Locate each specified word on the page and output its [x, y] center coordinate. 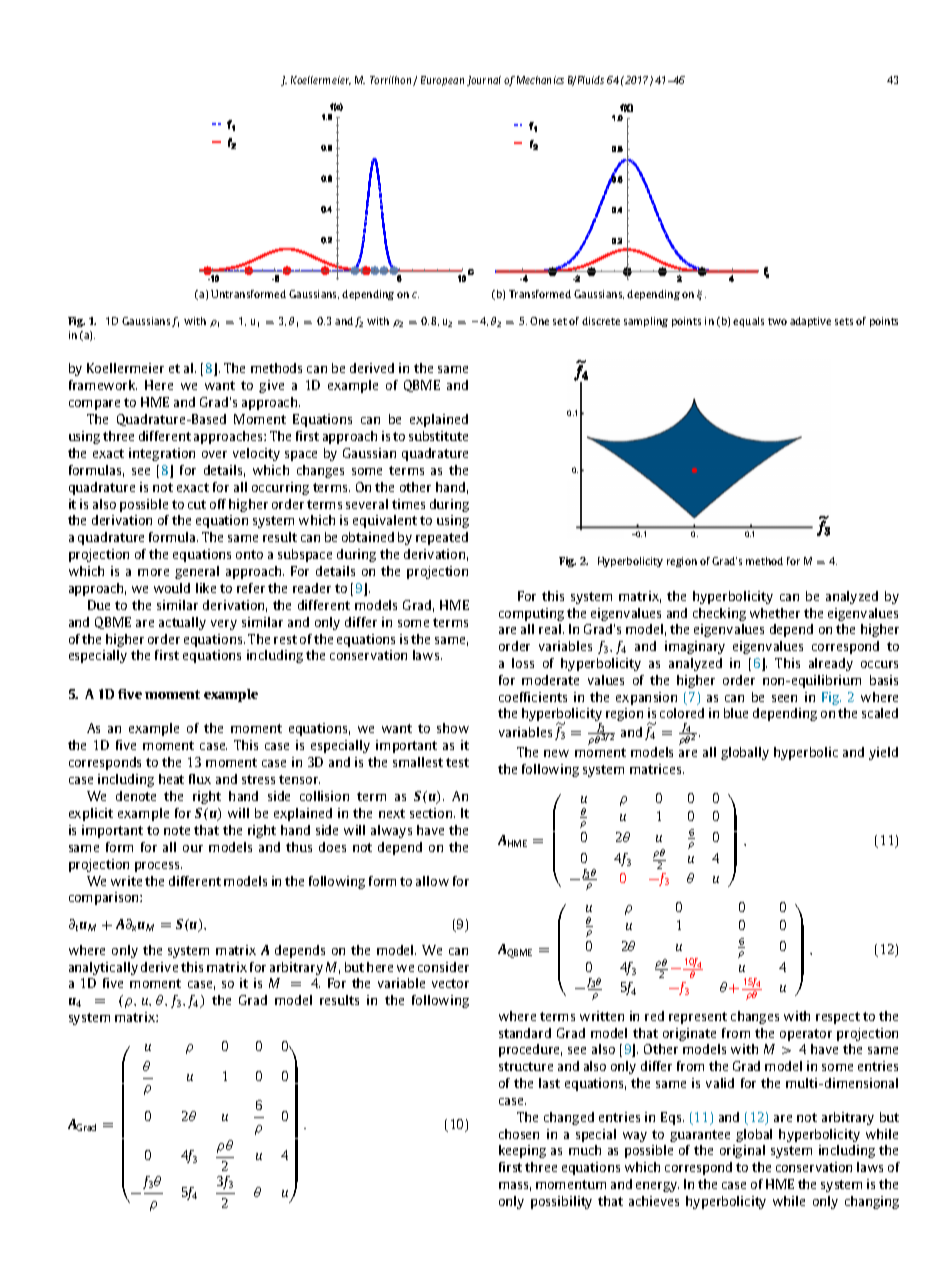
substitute [438, 436]
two [777, 321]
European [442, 81]
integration [162, 454]
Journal [484, 81]
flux [200, 779]
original [742, 1151]
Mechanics [540, 80]
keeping [522, 1151]
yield [883, 753]
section [432, 813]
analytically [103, 968]
